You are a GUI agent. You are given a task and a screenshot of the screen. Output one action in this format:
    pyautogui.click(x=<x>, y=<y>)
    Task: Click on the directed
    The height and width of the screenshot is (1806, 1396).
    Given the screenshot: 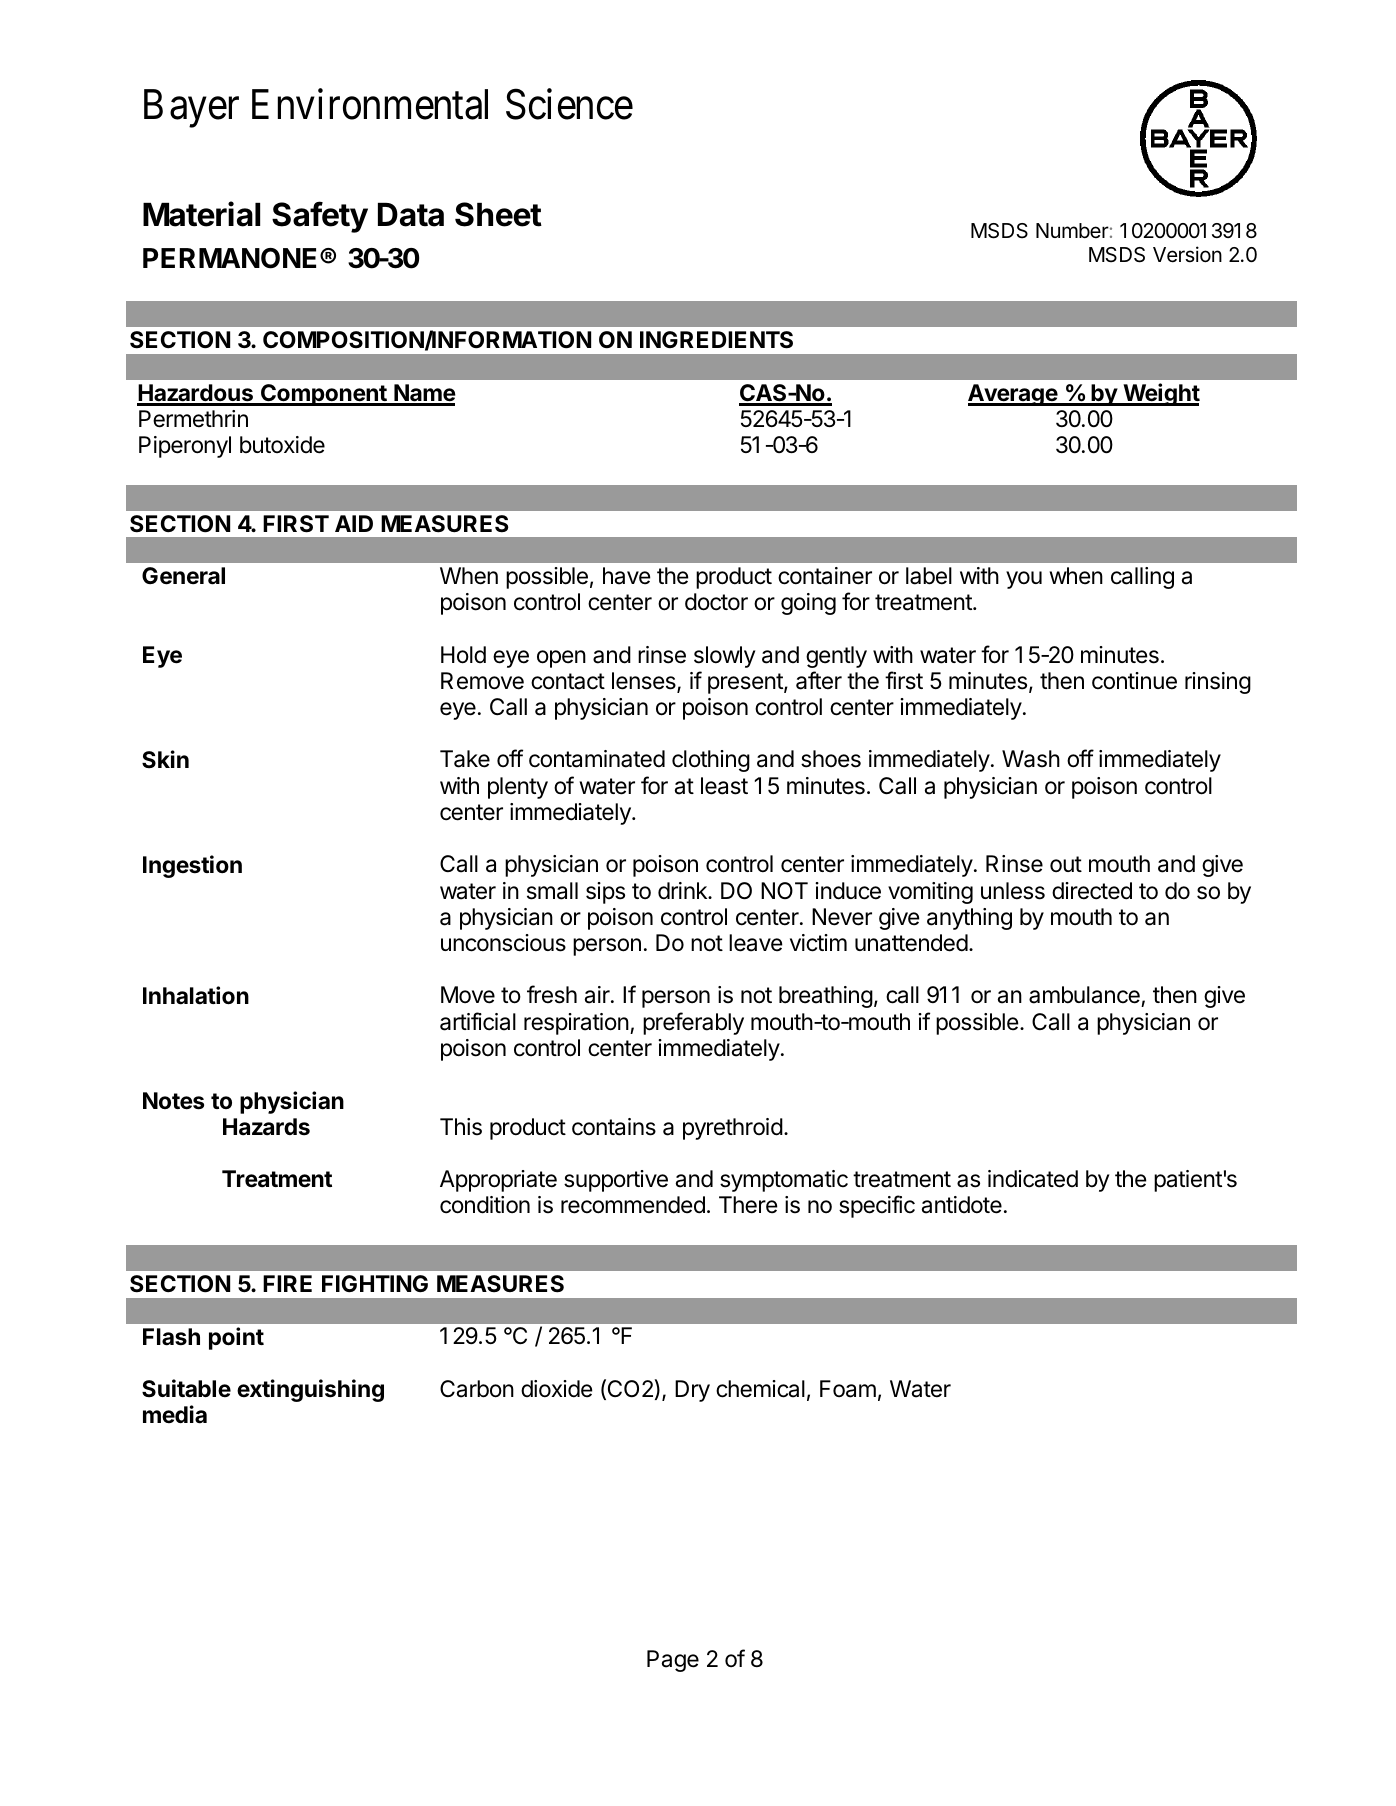 What is the action you would take?
    pyautogui.click(x=1092, y=891)
